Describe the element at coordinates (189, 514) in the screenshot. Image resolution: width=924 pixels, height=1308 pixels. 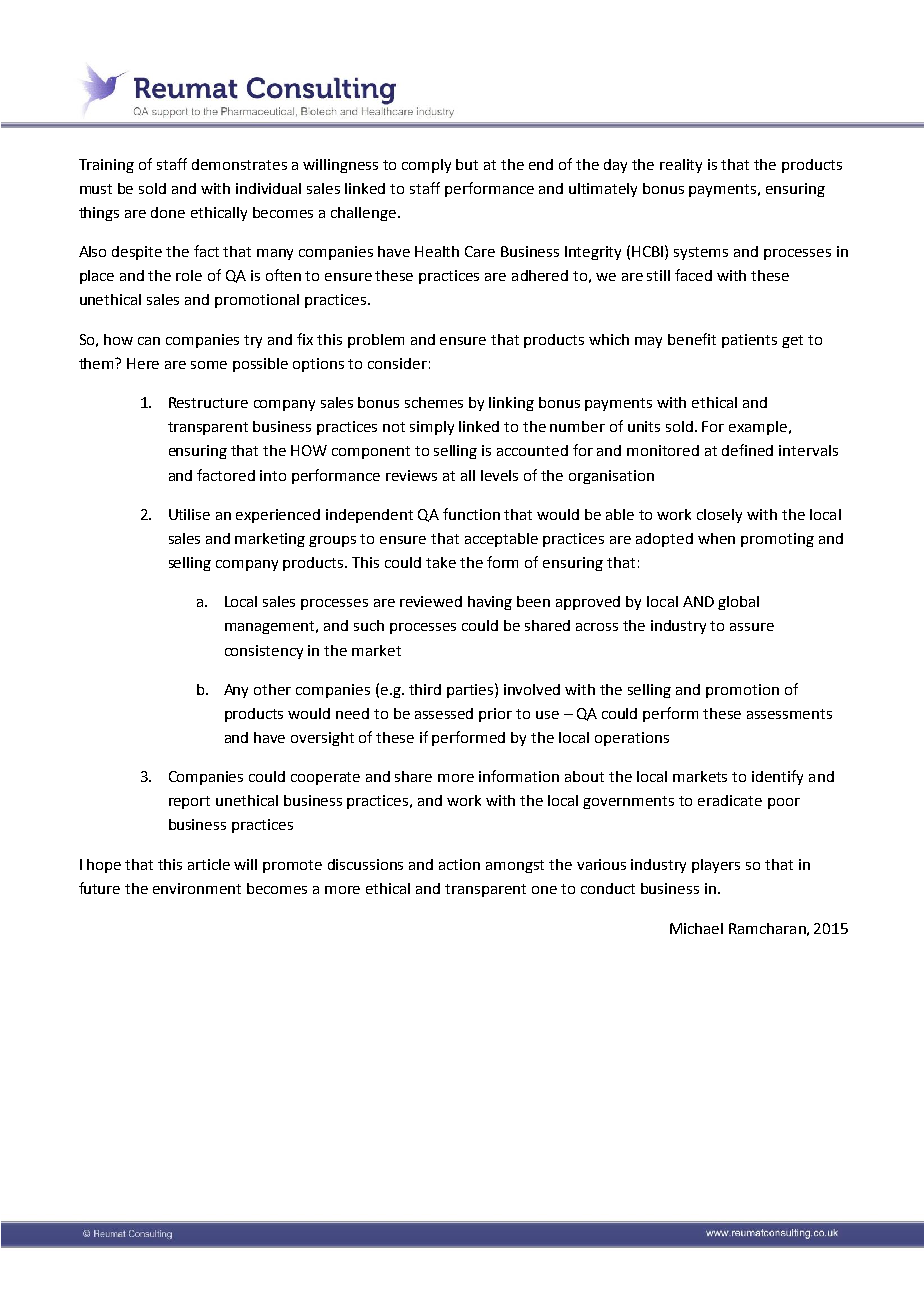
I see `Utilise` at that location.
